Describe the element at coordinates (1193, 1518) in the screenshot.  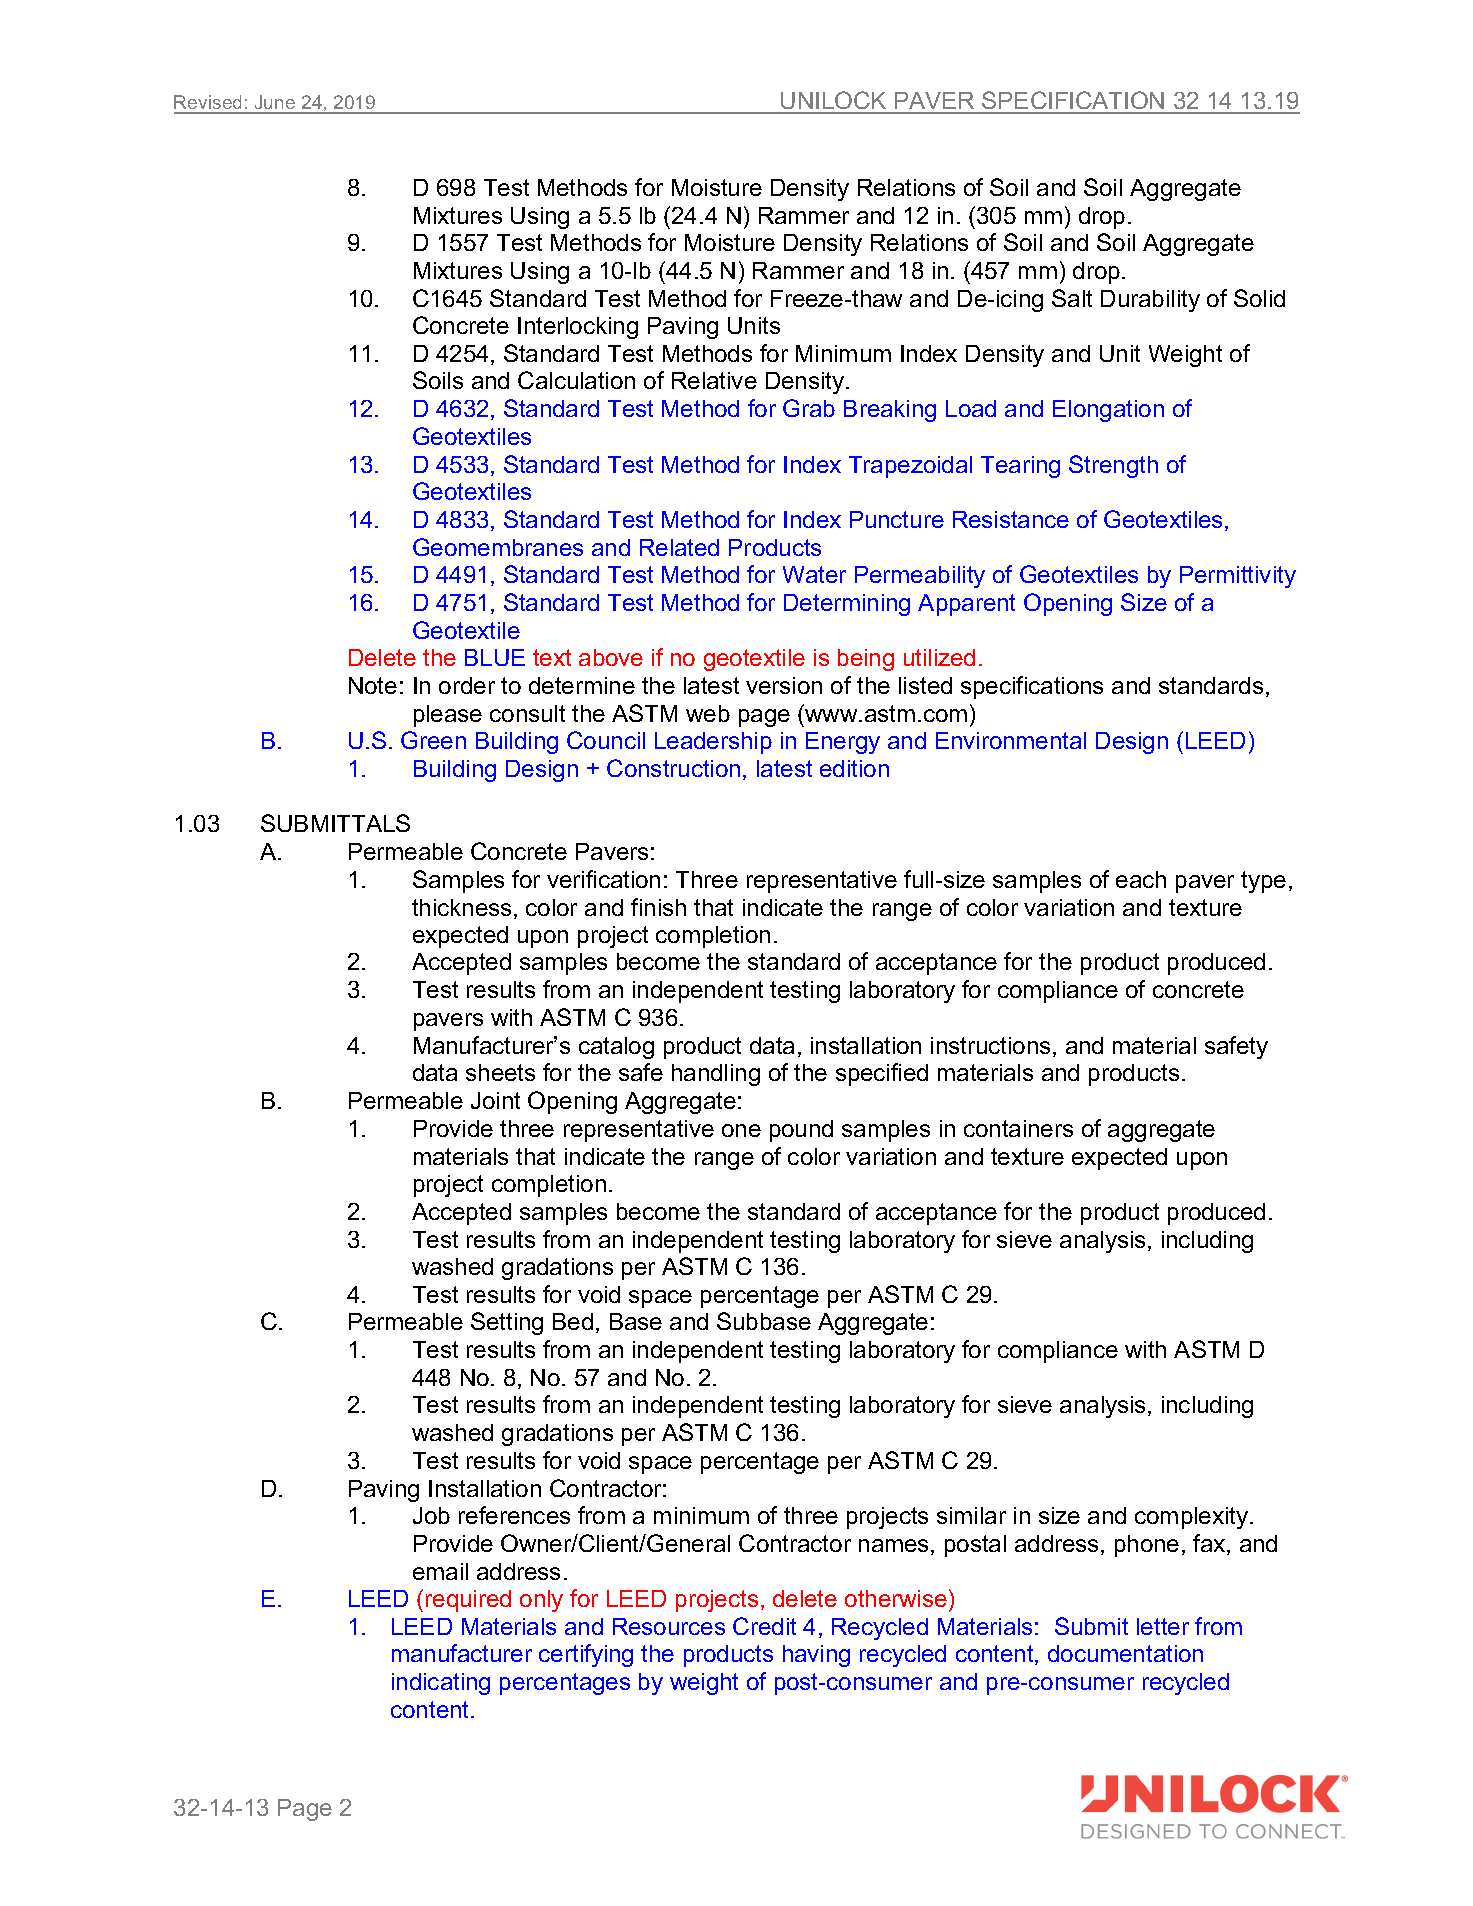
I see `complexity` at that location.
